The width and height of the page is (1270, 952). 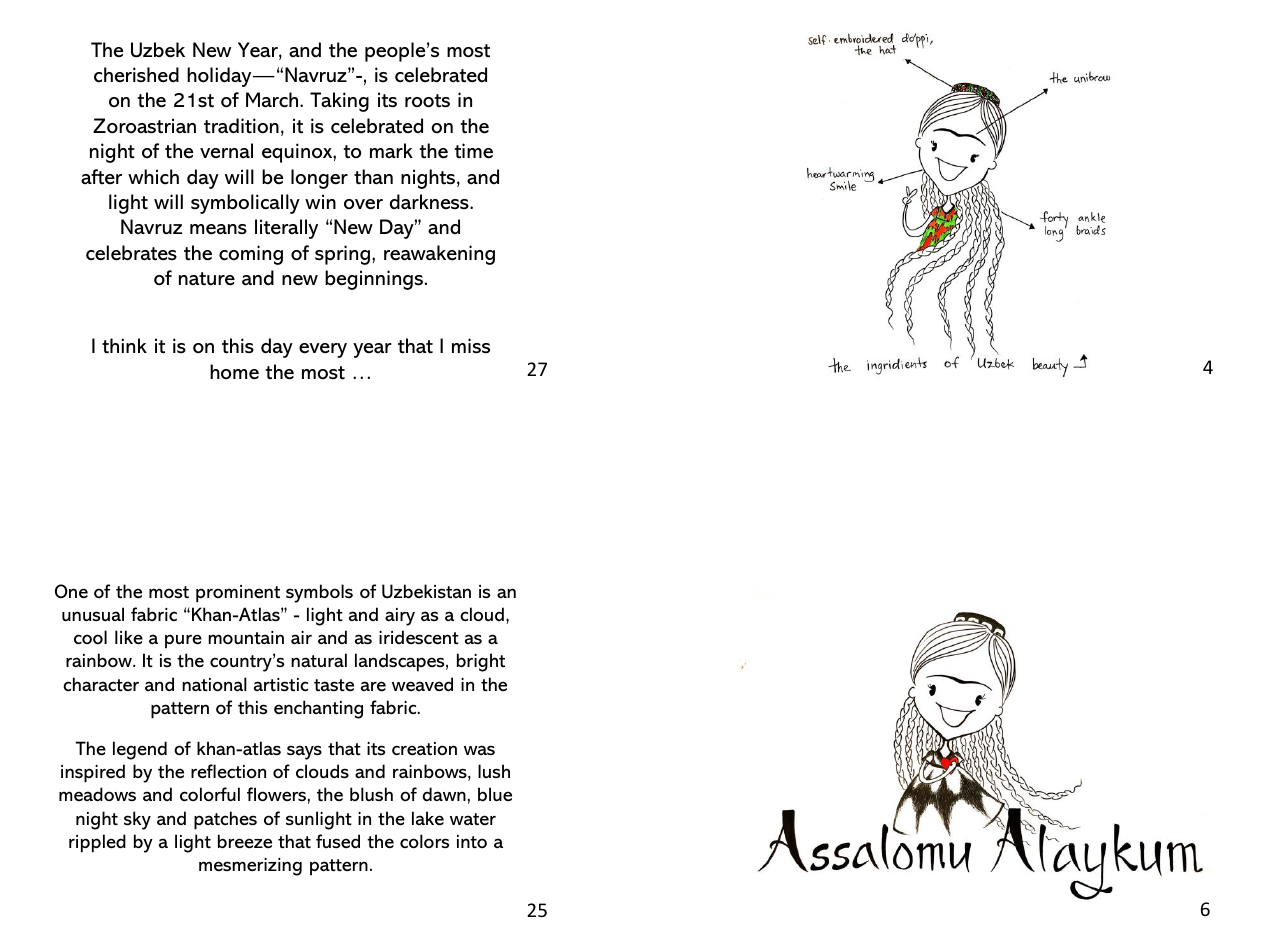 What do you see at coordinates (319, 593) in the page?
I see `symbols` at bounding box center [319, 593].
